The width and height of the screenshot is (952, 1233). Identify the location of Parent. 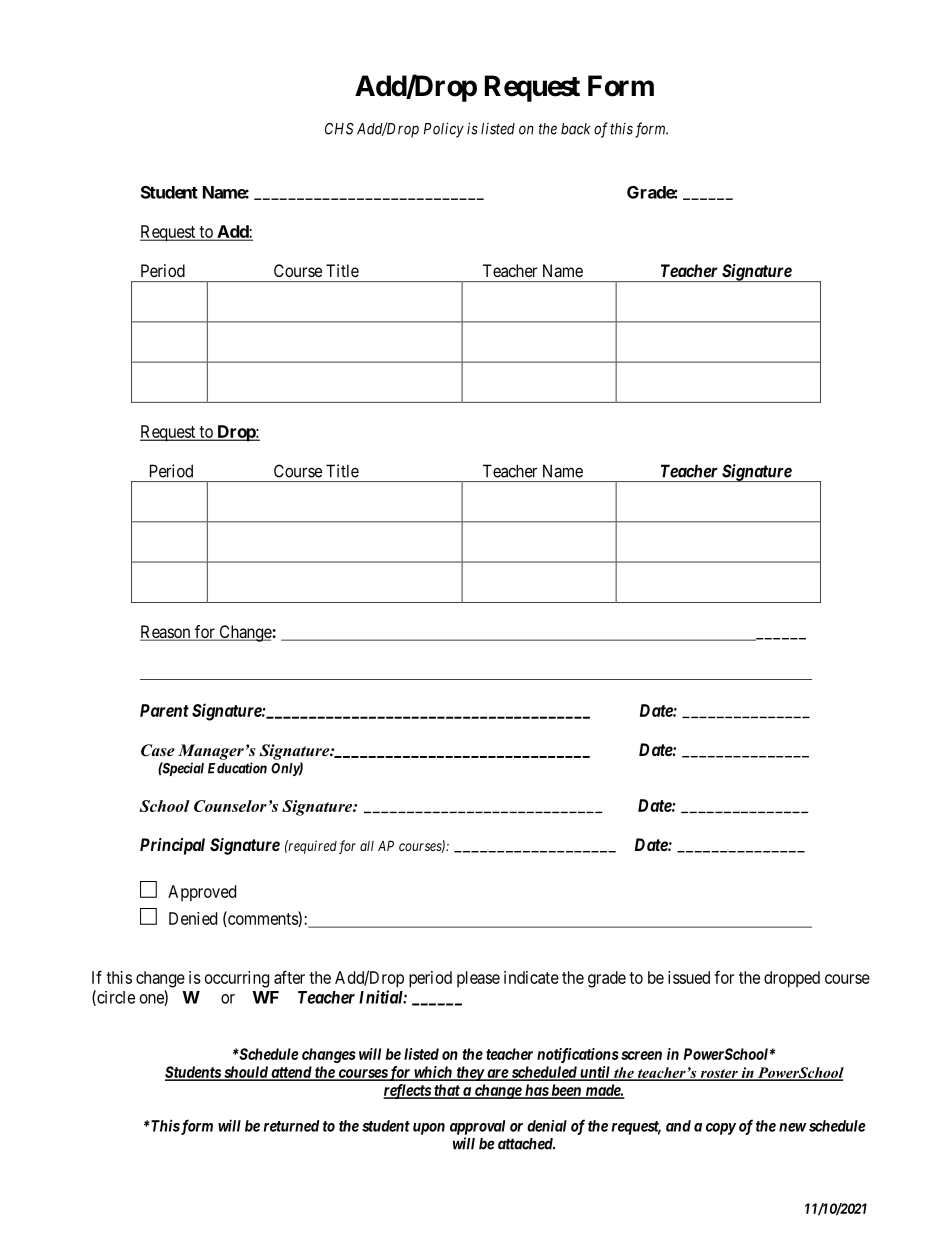
(164, 710).
